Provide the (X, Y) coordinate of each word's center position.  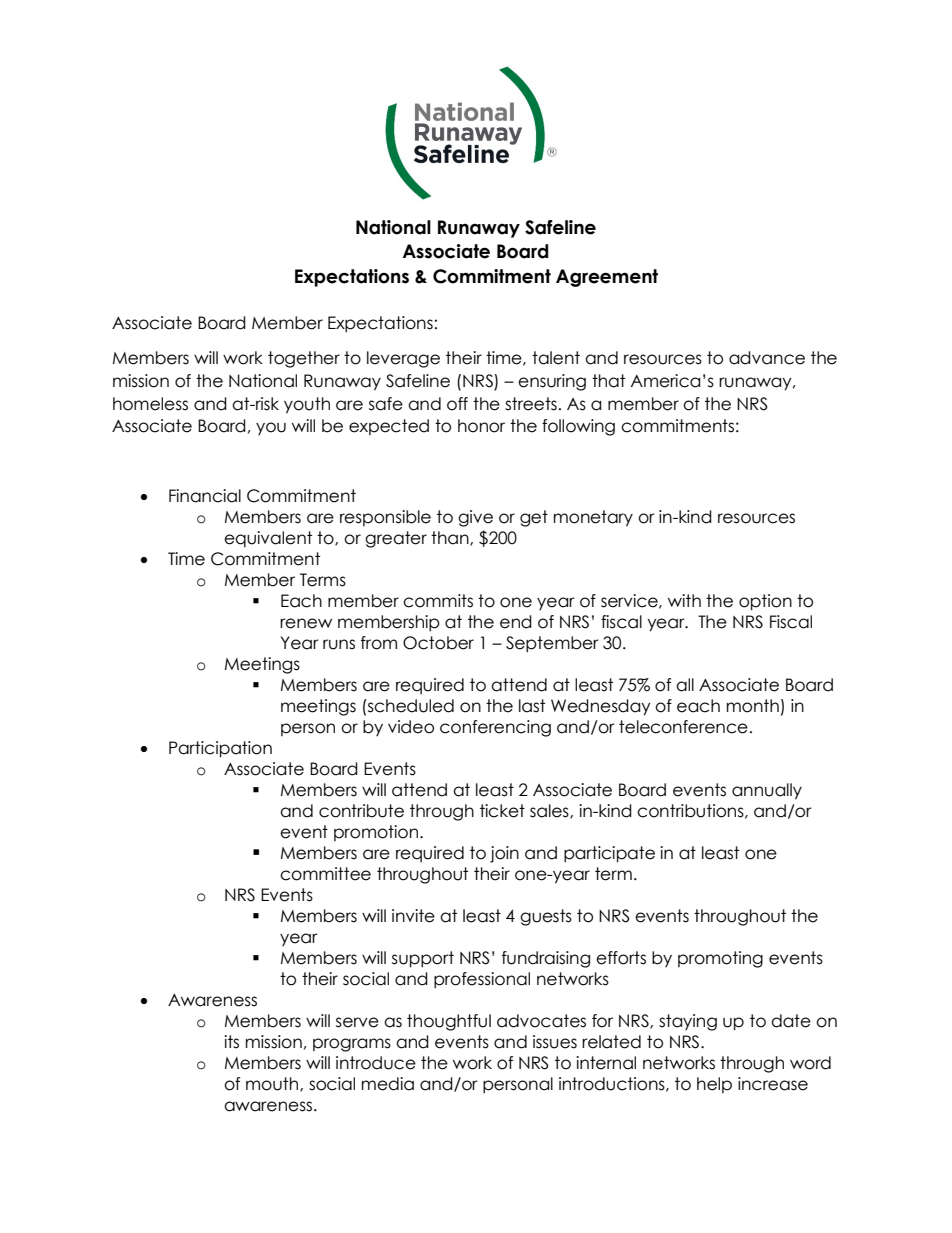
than (451, 538)
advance (767, 358)
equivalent (268, 539)
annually (767, 791)
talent (556, 358)
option (765, 602)
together (304, 359)
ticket (502, 811)
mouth (273, 1084)
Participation (220, 749)
